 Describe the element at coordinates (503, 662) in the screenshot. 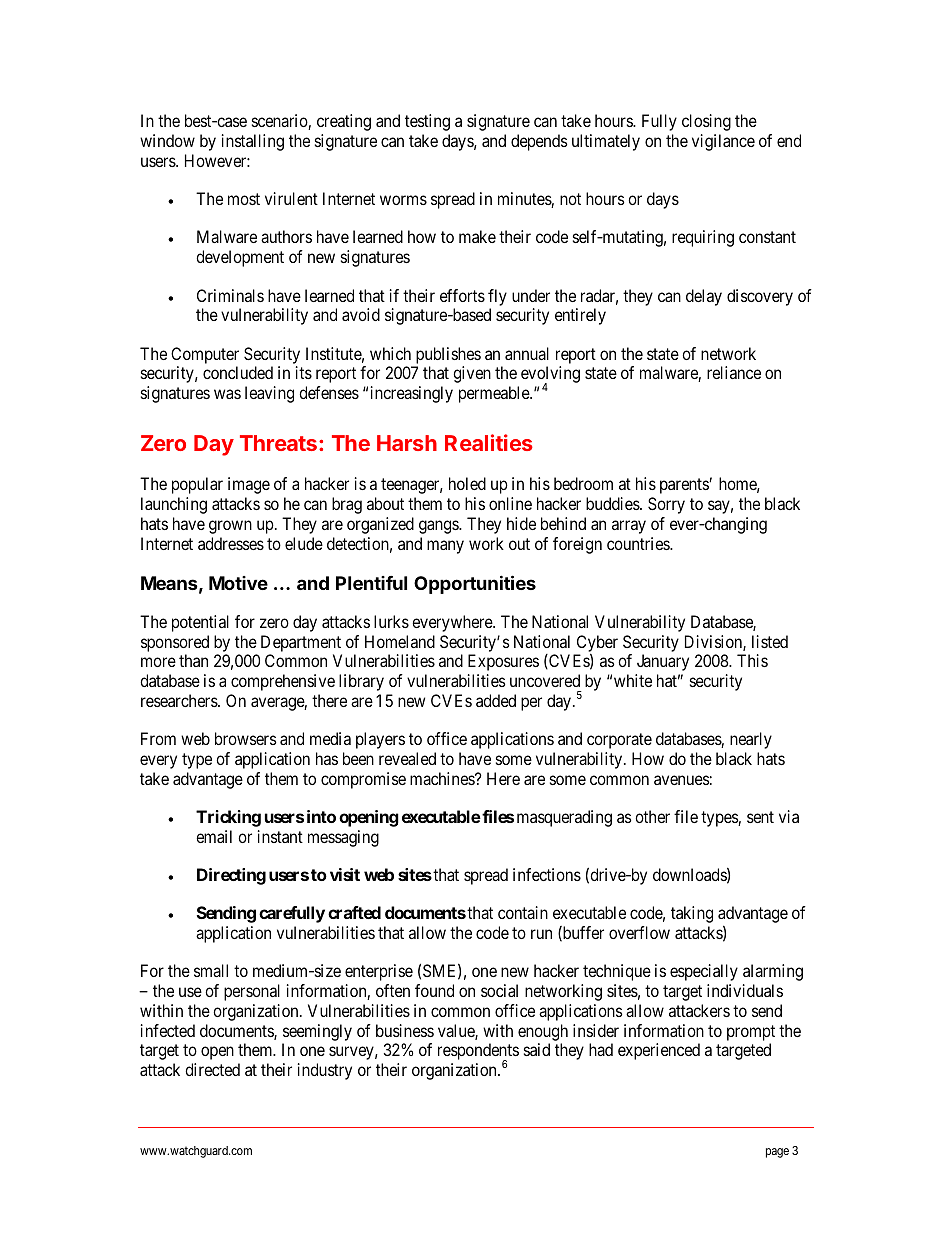

I see `Exposures` at that location.
